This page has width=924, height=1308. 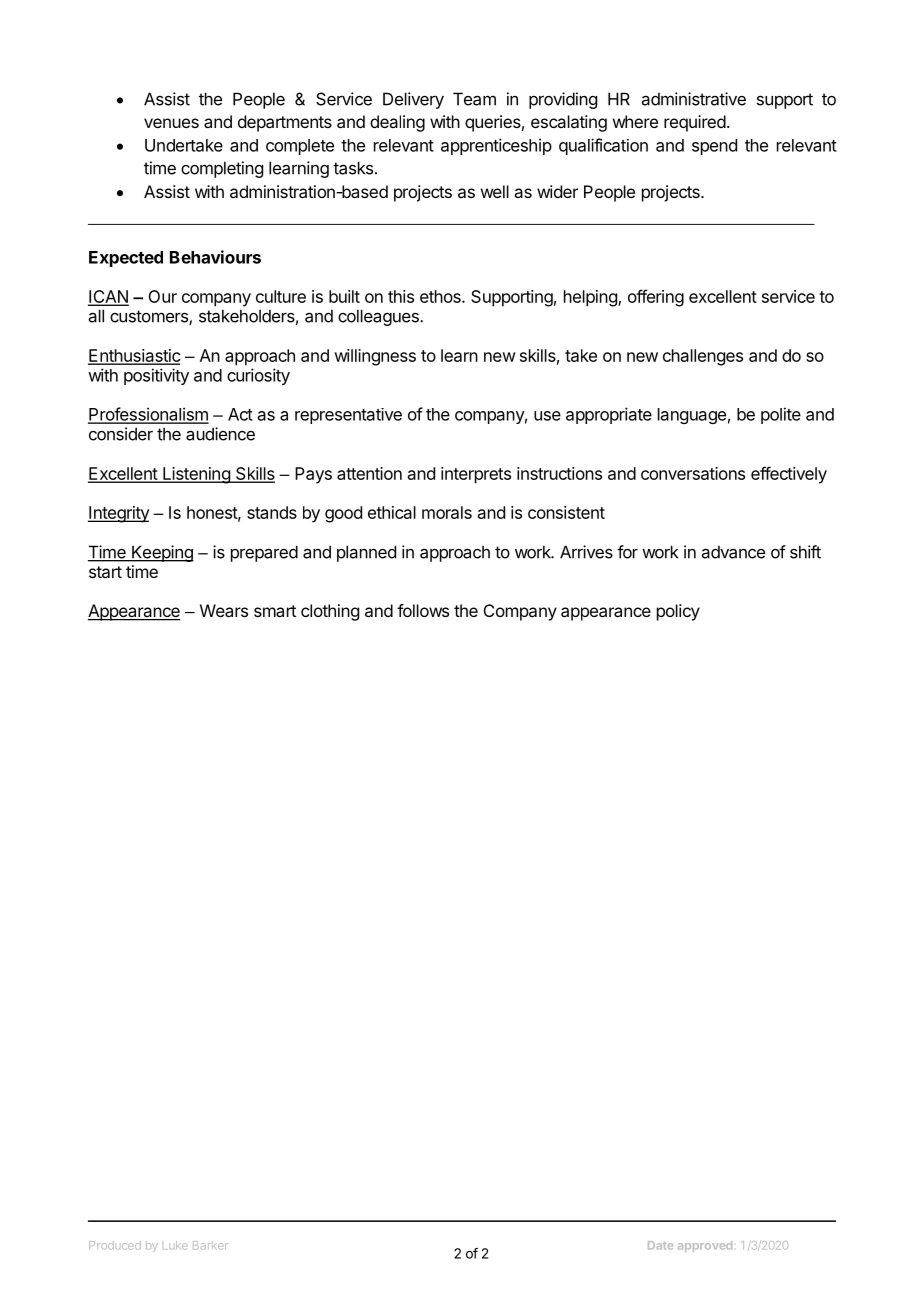 I want to click on apprenticeship, so click(x=496, y=146).
